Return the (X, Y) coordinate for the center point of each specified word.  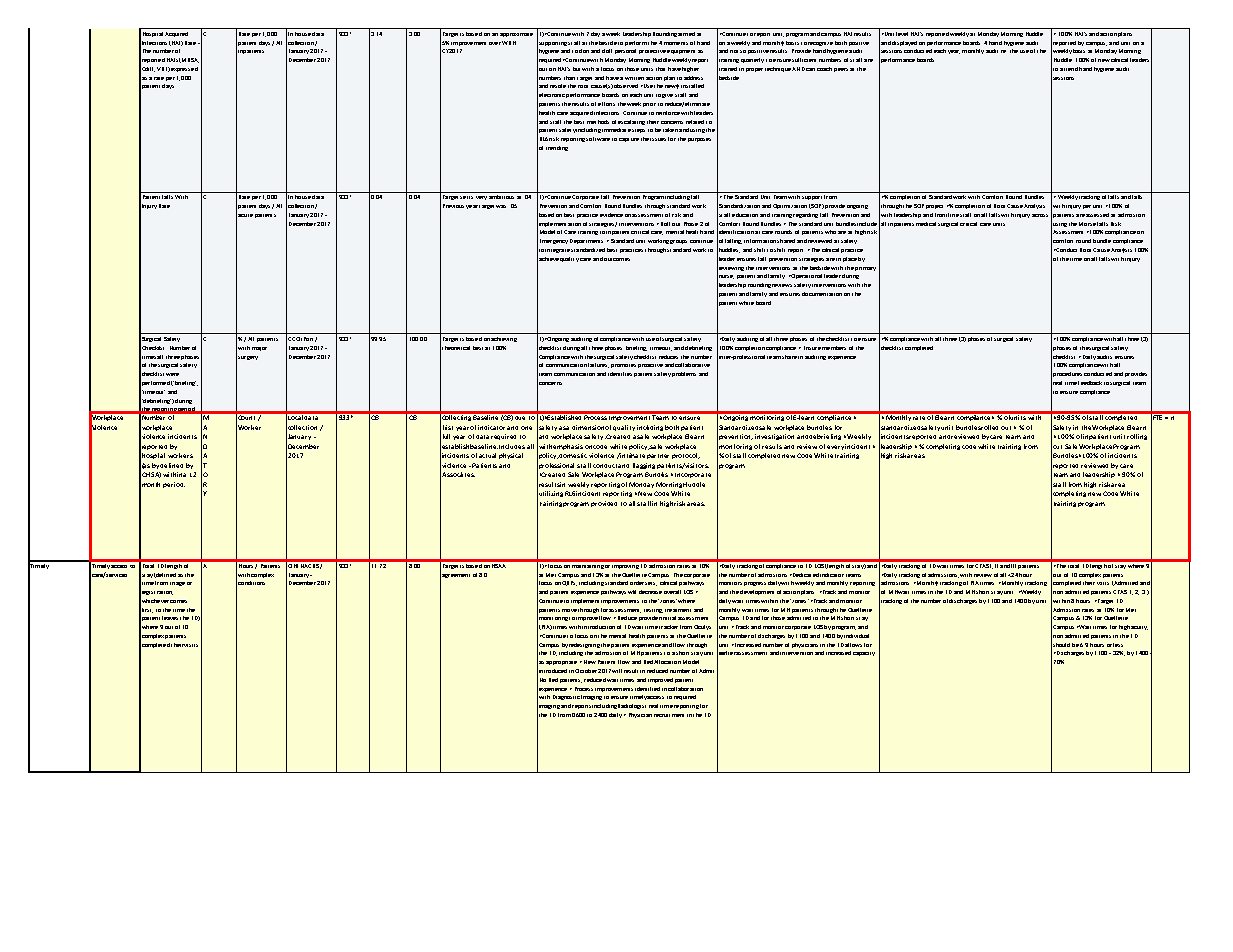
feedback (1090, 383)
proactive (650, 366)
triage (177, 584)
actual (487, 455)
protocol (686, 456)
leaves (170, 618)
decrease (650, 592)
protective (652, 52)
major (259, 349)
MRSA (189, 60)
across (1040, 215)
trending (557, 148)
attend (1069, 69)
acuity (1139, 628)
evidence (611, 215)
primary (865, 269)
